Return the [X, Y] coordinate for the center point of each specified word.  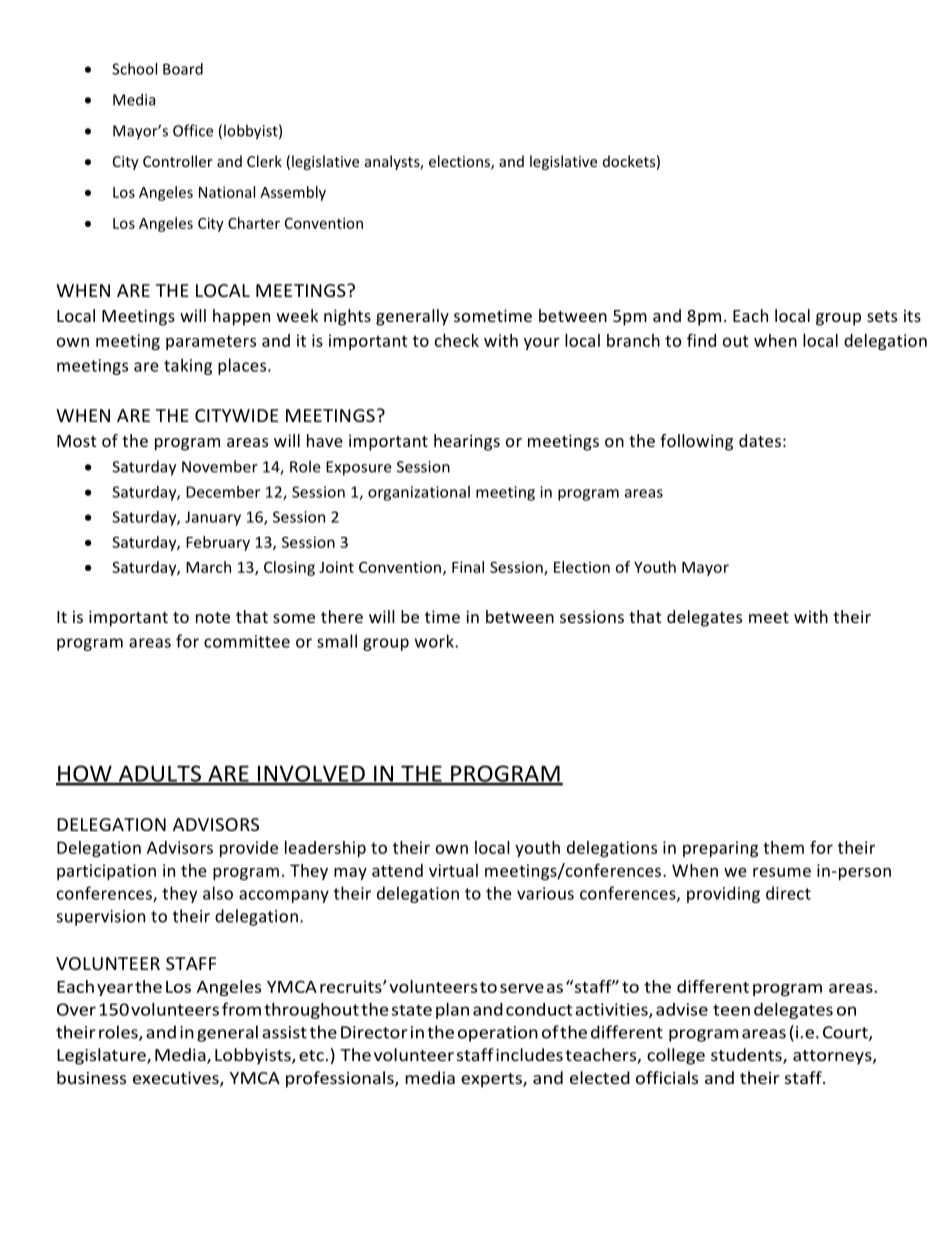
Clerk [264, 161]
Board [183, 69]
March [208, 567]
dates [760, 440]
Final [468, 567]
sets [882, 316]
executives [177, 1079]
